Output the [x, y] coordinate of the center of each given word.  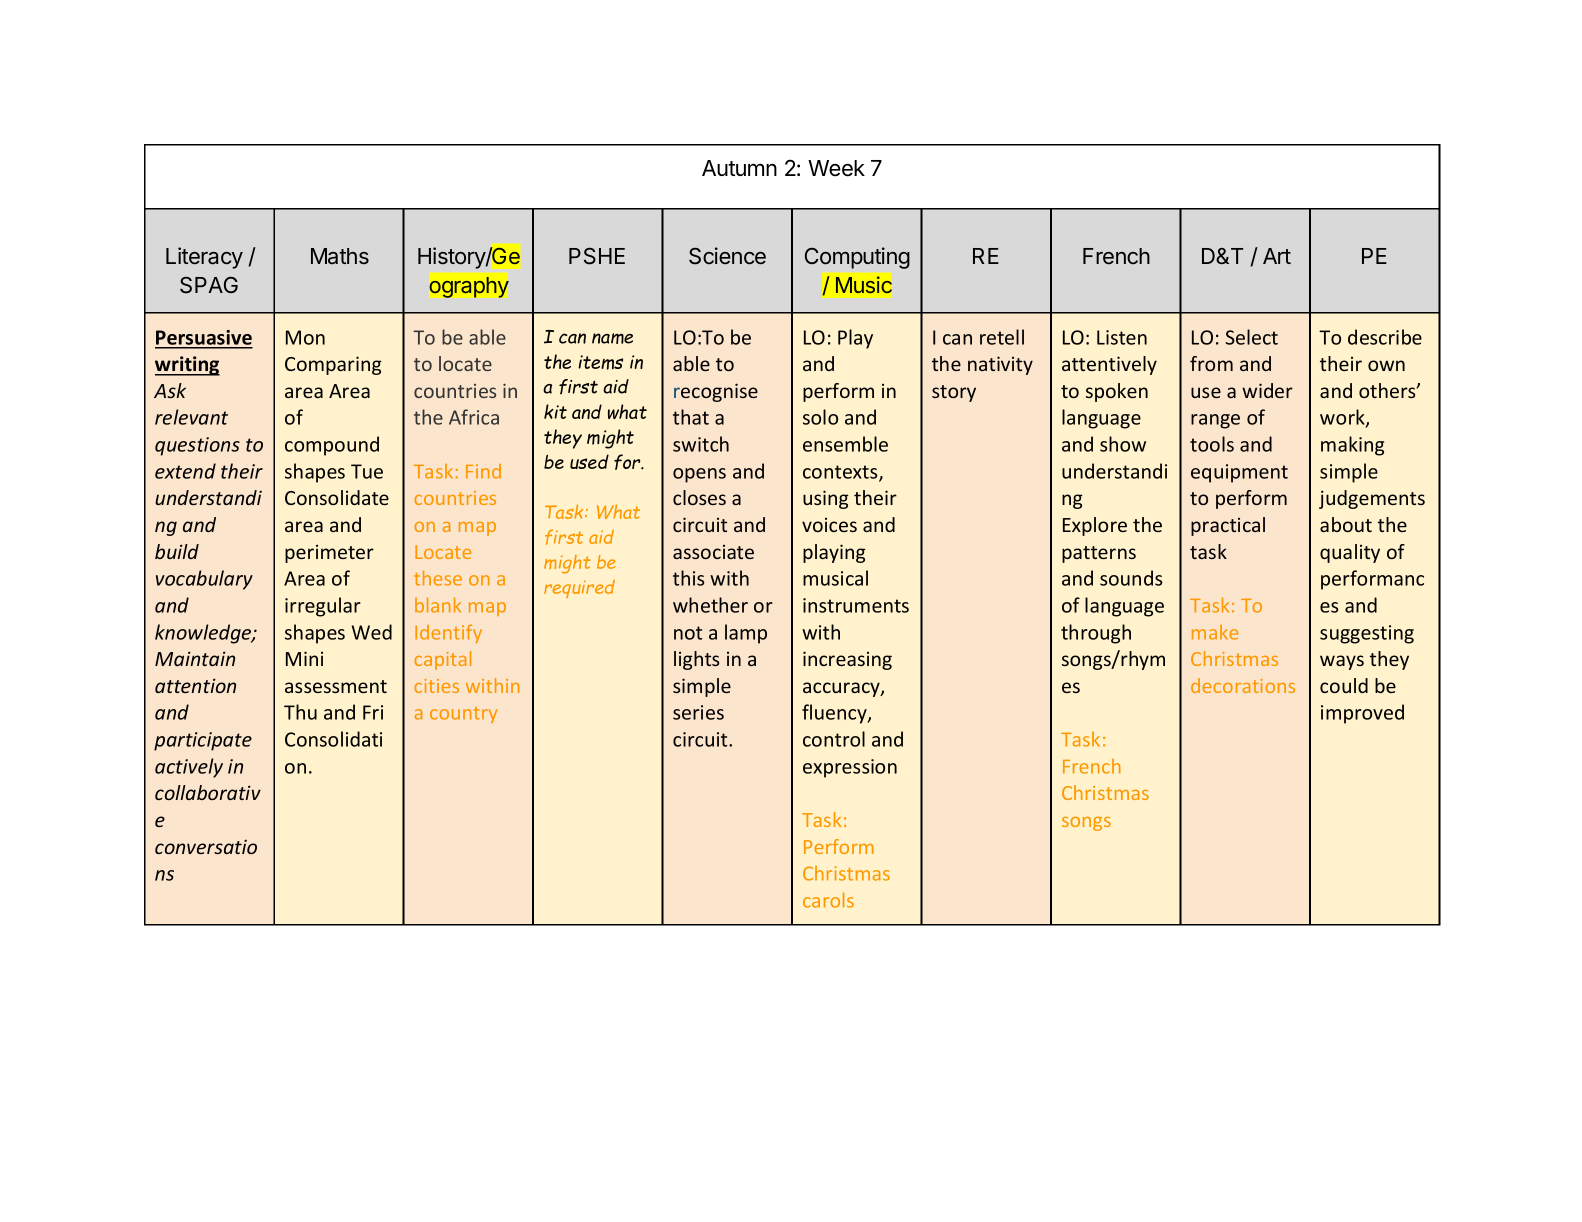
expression [850, 768]
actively [189, 768]
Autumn [739, 168]
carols [828, 900]
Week [836, 168]
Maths [340, 256]
